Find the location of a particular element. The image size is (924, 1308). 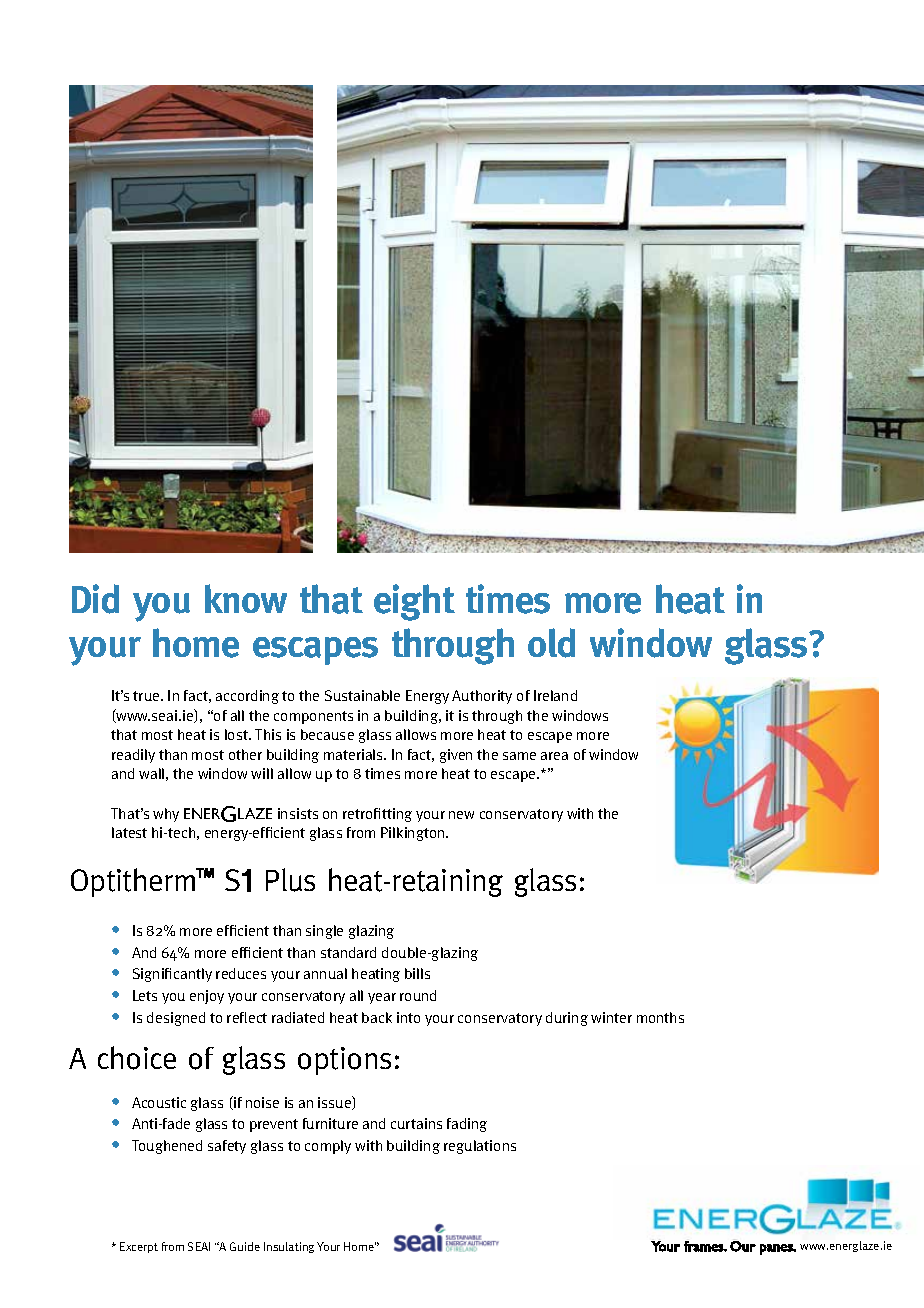

Did is located at coordinates (95, 599).
